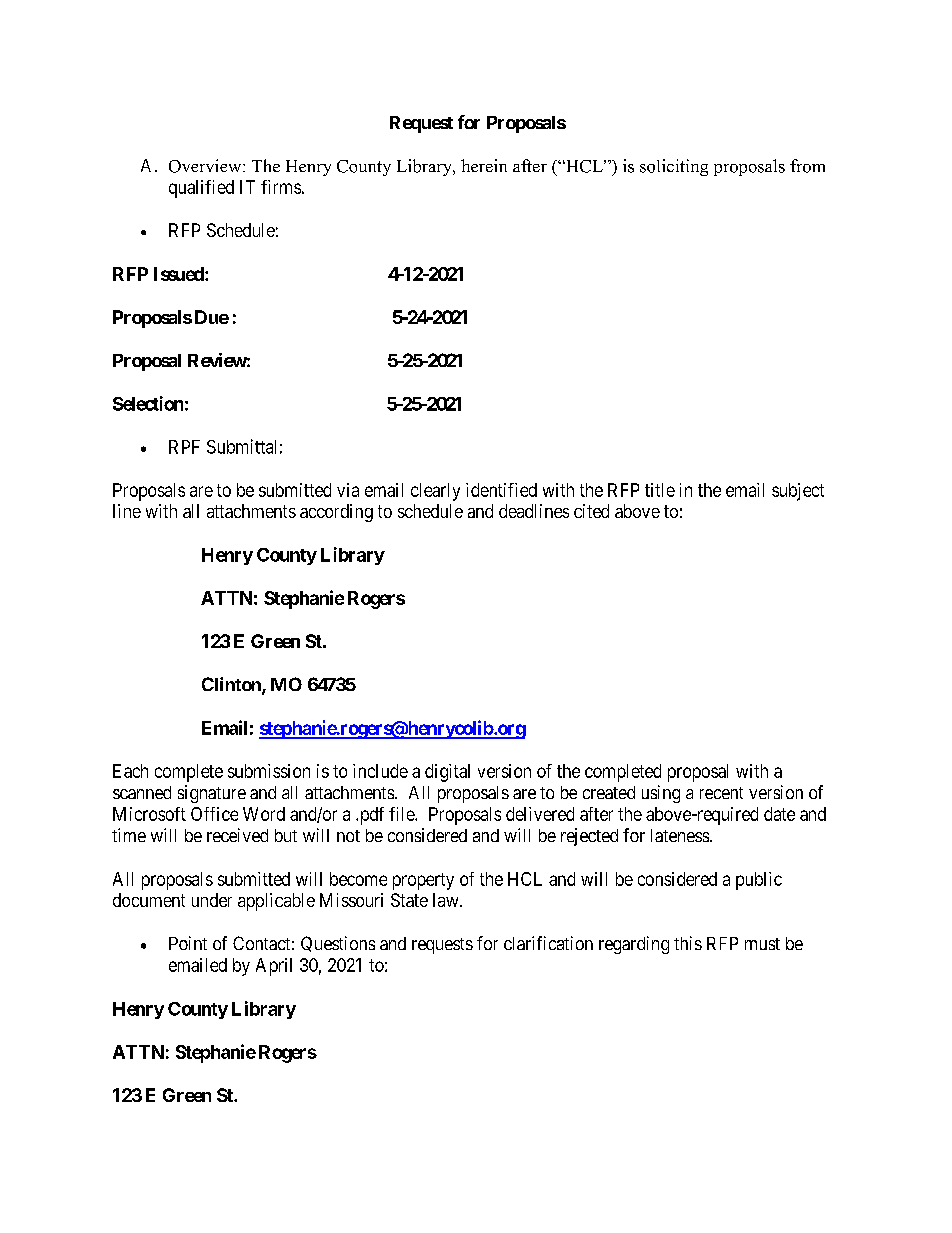 The width and height of the document is (952, 1233). Describe the element at coordinates (336, 513) in the document. I see `according` at that location.
